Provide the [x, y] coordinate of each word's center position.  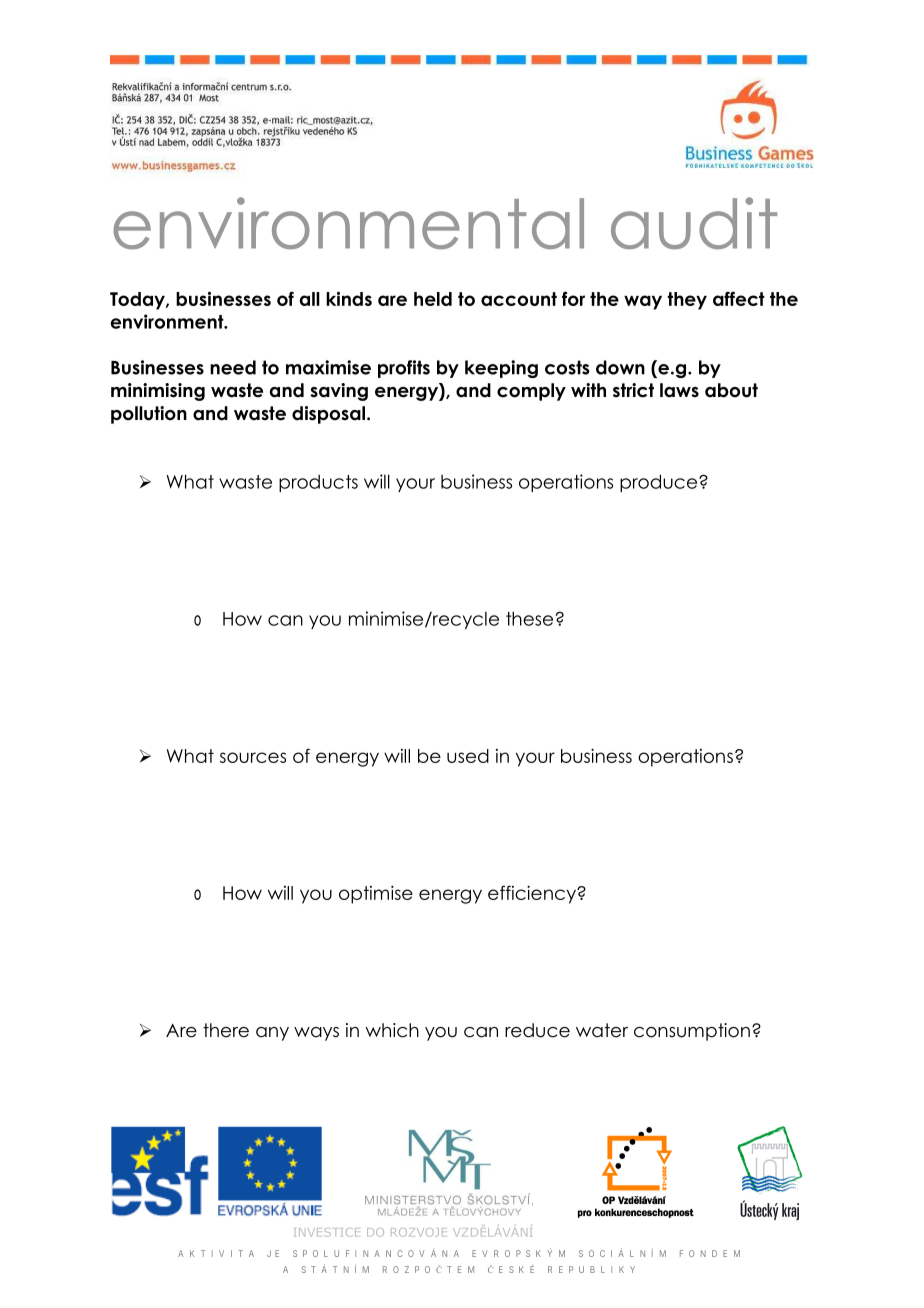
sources [253, 757]
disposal [328, 415]
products [318, 483]
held [433, 299]
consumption [692, 1032]
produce [660, 483]
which [392, 1030]
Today [138, 301]
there [226, 1030]
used [468, 756]
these [529, 618]
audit [694, 223]
